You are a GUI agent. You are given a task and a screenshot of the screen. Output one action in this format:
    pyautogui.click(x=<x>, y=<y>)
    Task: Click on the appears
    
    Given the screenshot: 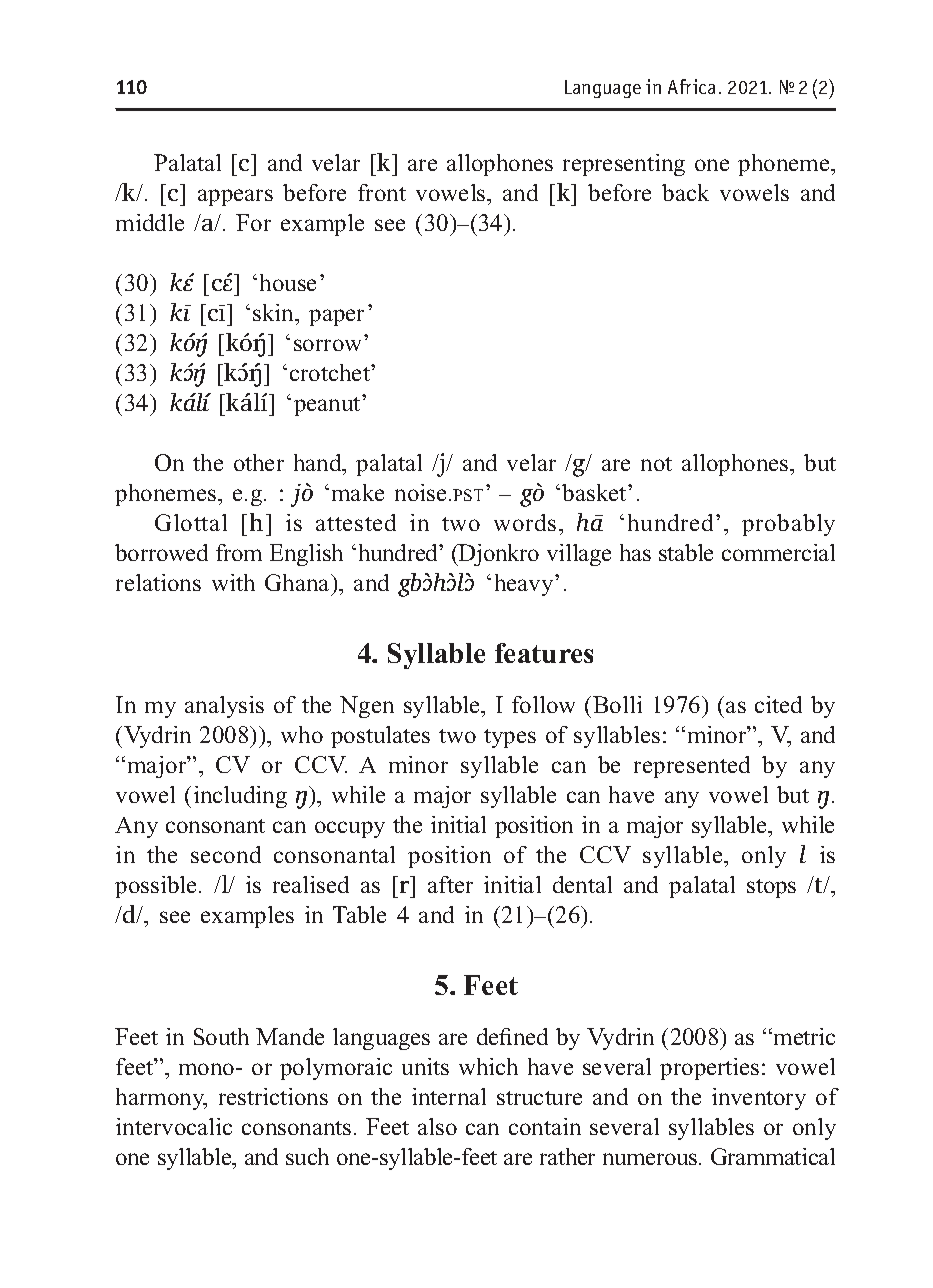 What is the action you would take?
    pyautogui.click(x=235, y=197)
